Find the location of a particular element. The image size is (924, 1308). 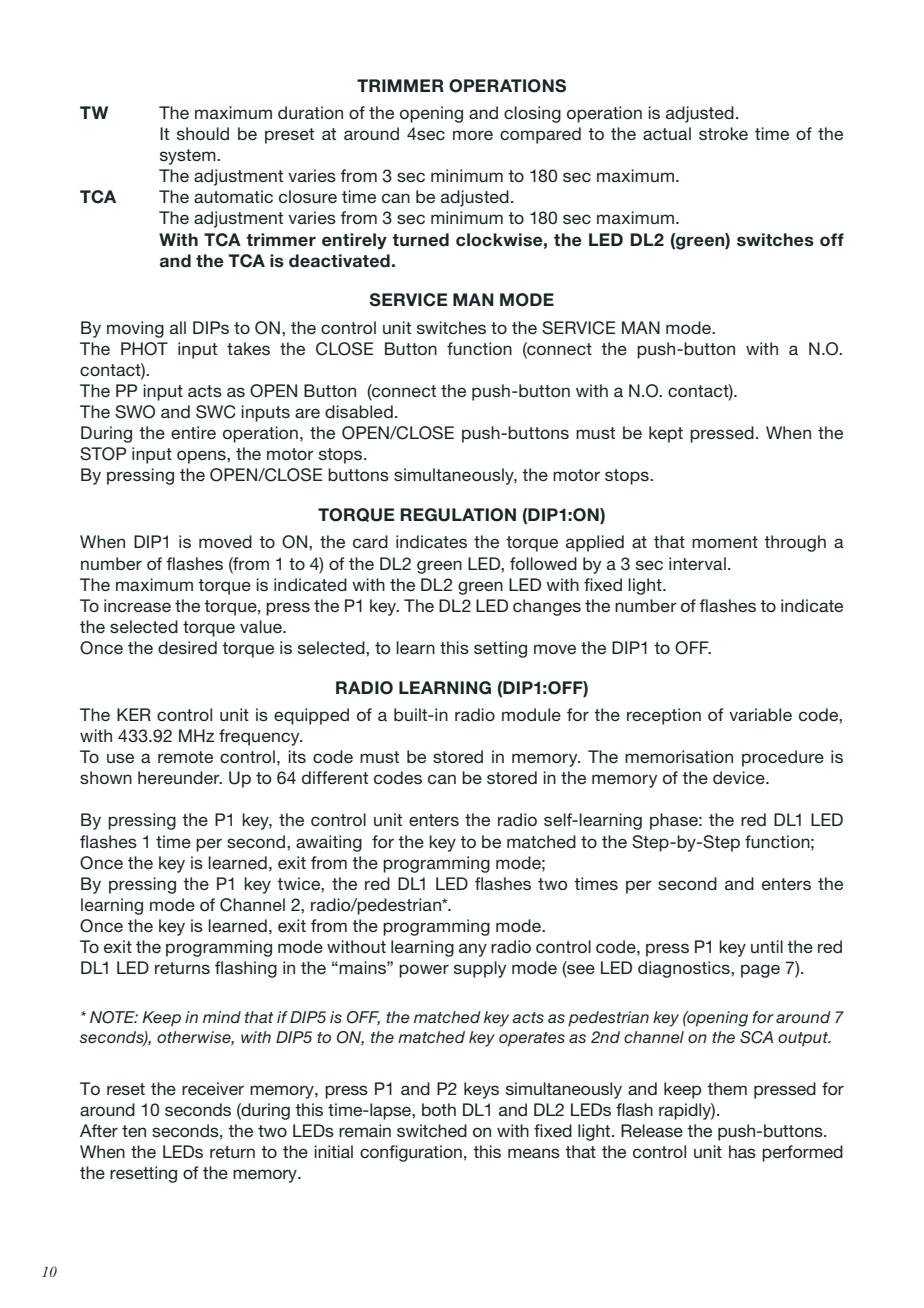

ten is located at coordinates (134, 1131).
